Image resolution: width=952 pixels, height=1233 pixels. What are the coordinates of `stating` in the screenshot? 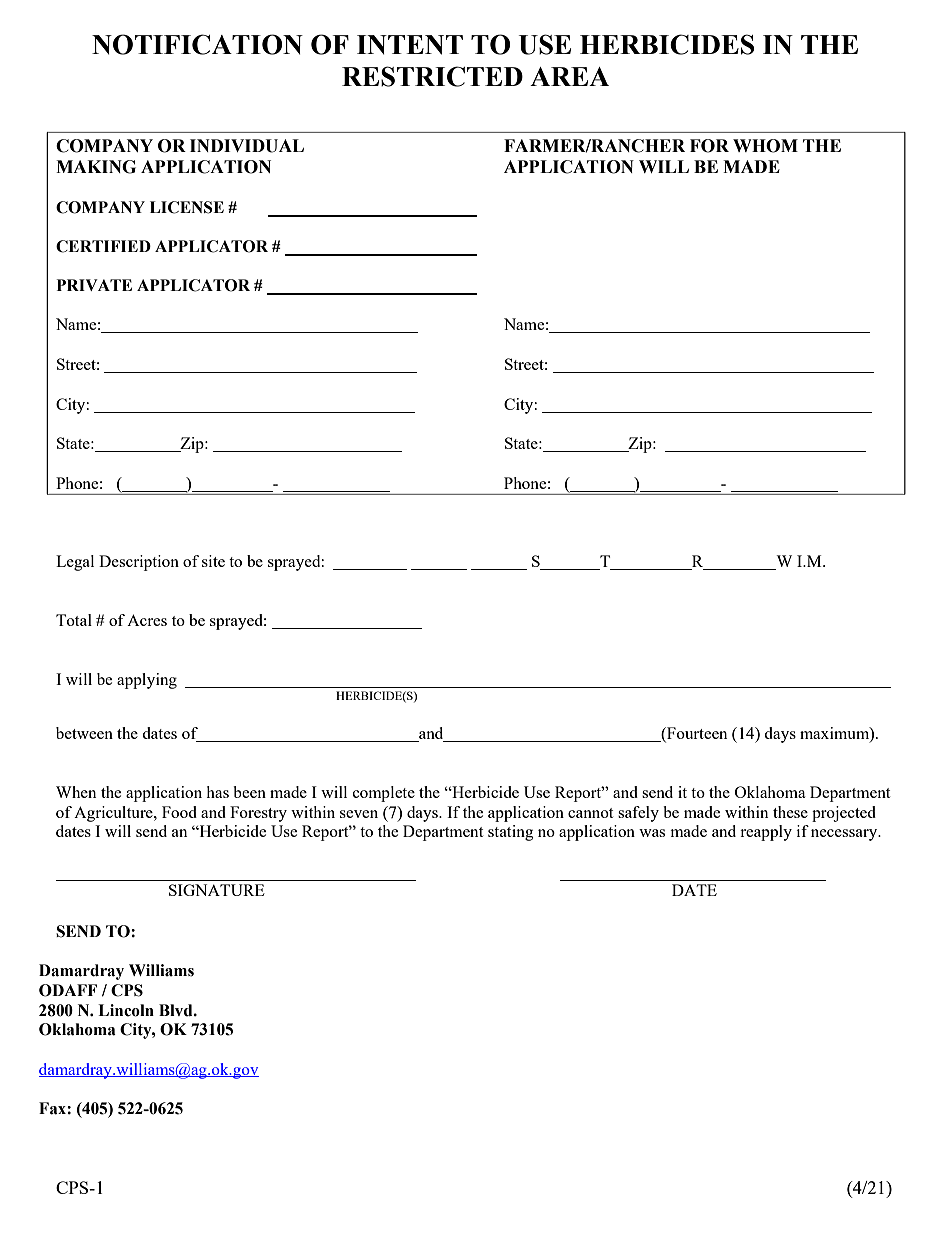 It's located at (510, 833).
